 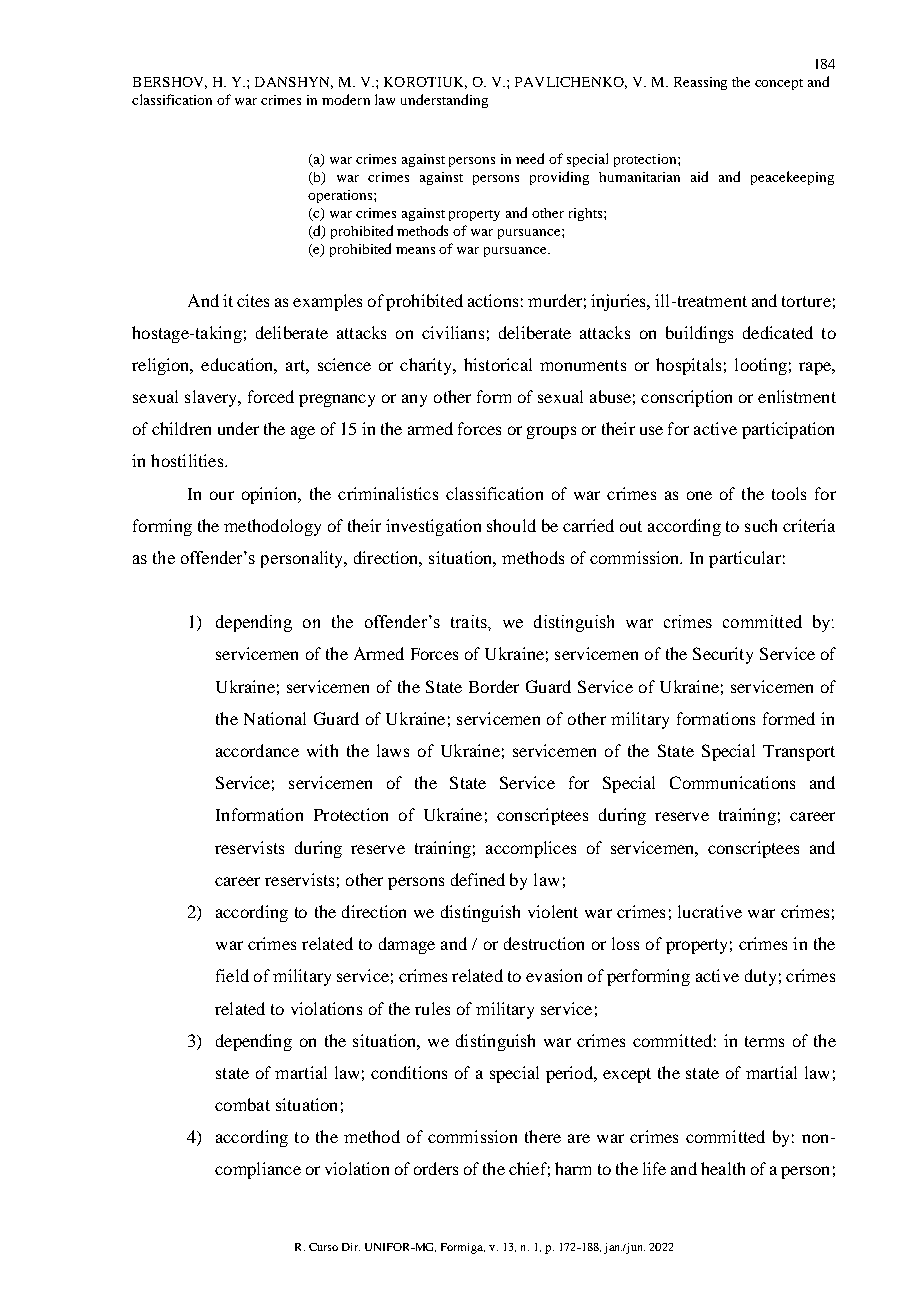 I want to click on concept, so click(x=779, y=84).
